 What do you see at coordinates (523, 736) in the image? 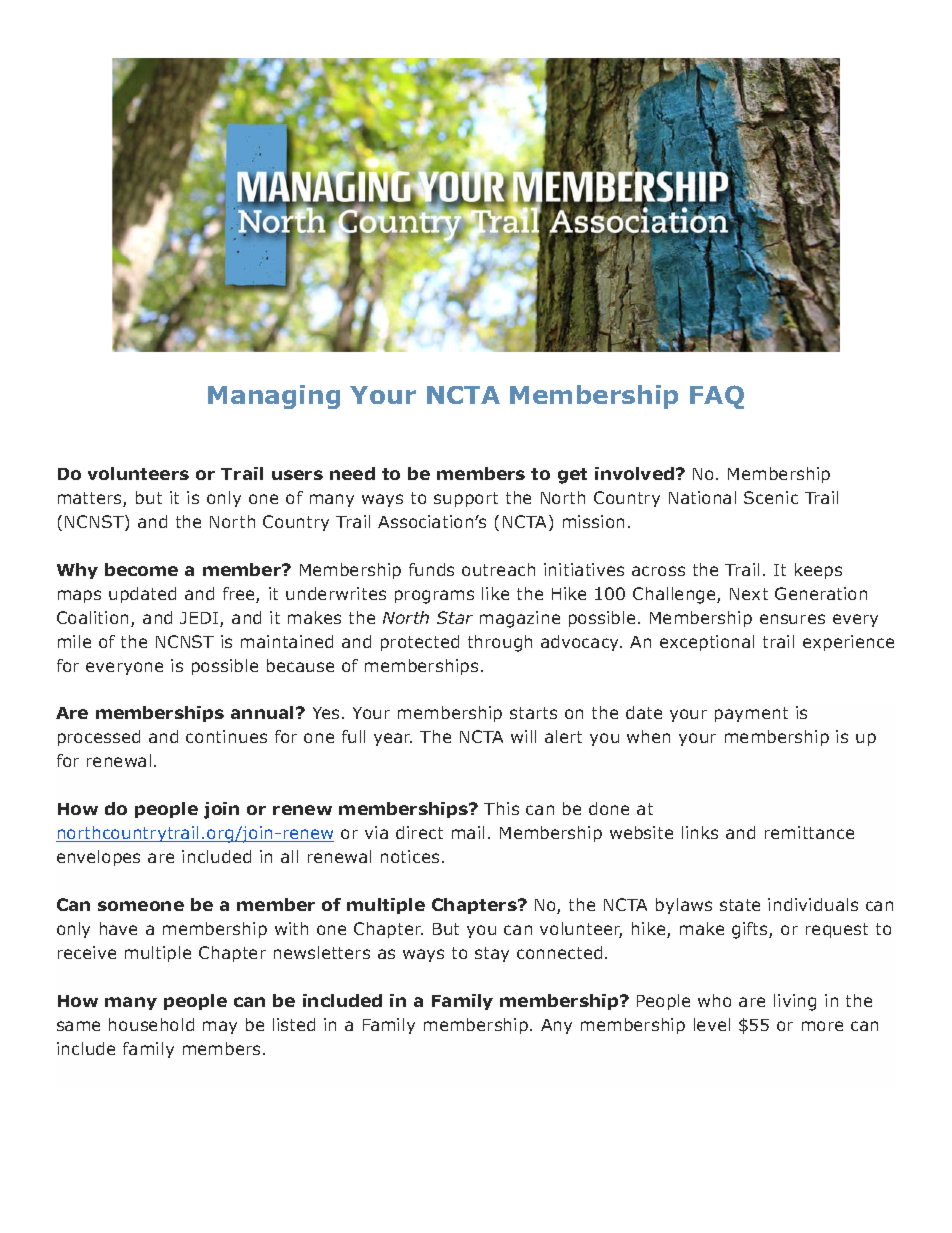
I see `will` at bounding box center [523, 736].
